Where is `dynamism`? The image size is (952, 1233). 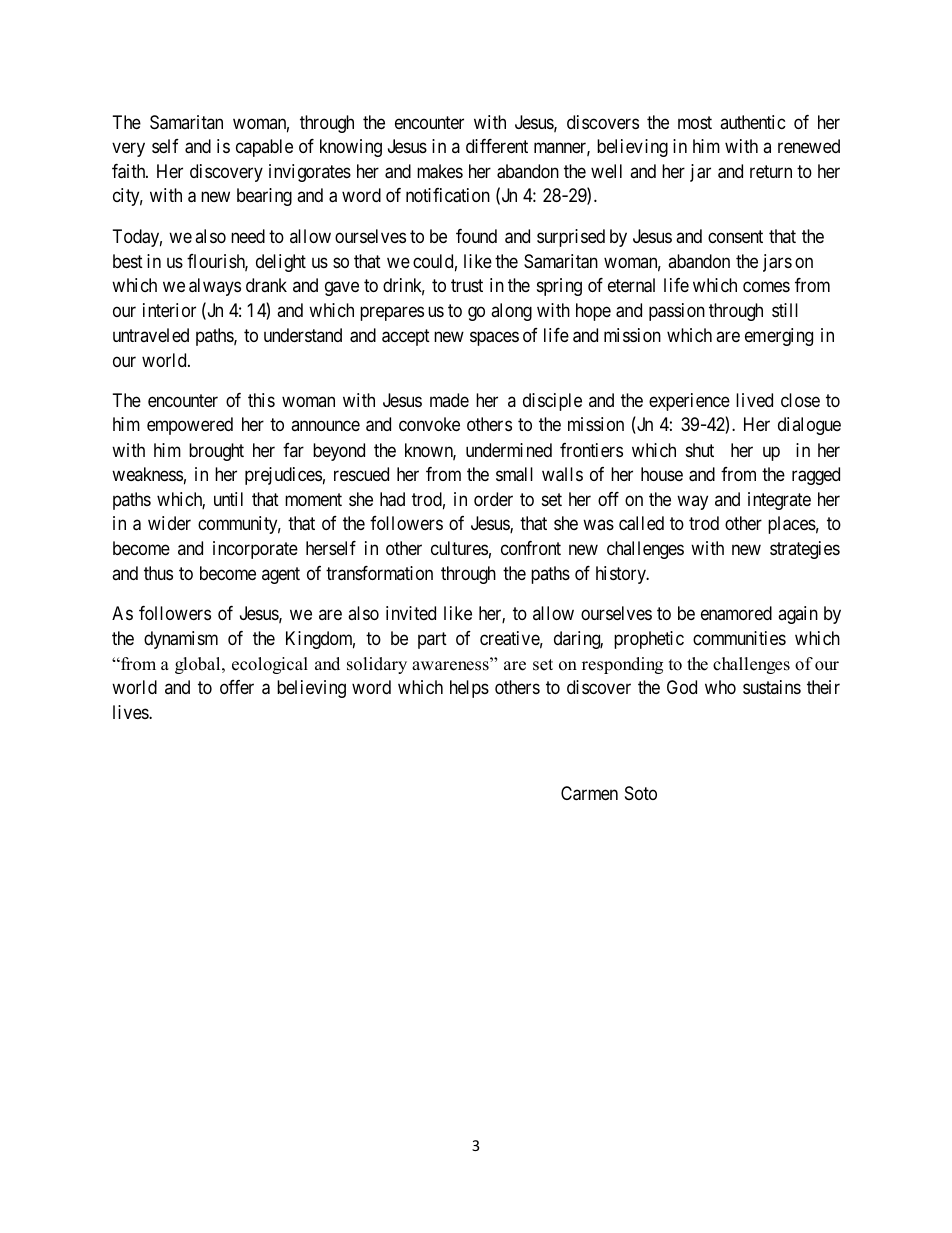
dynamism is located at coordinates (181, 640).
